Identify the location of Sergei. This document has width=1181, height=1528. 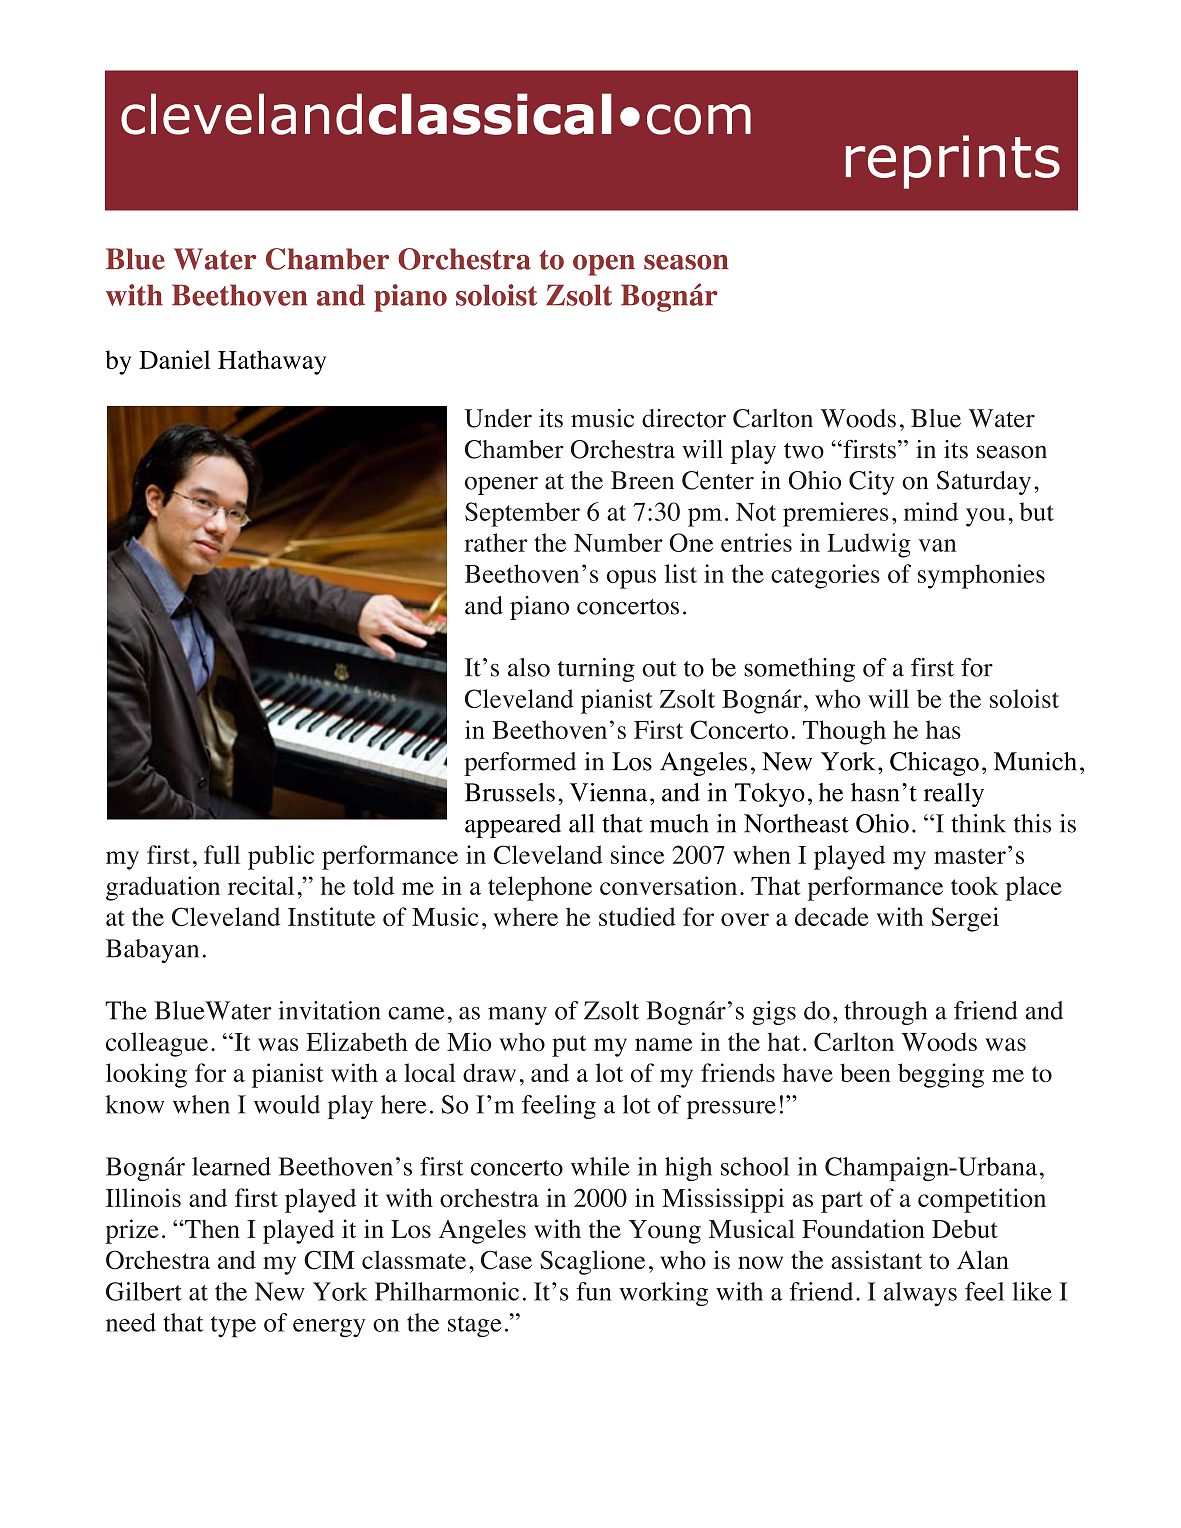
(965, 919).
